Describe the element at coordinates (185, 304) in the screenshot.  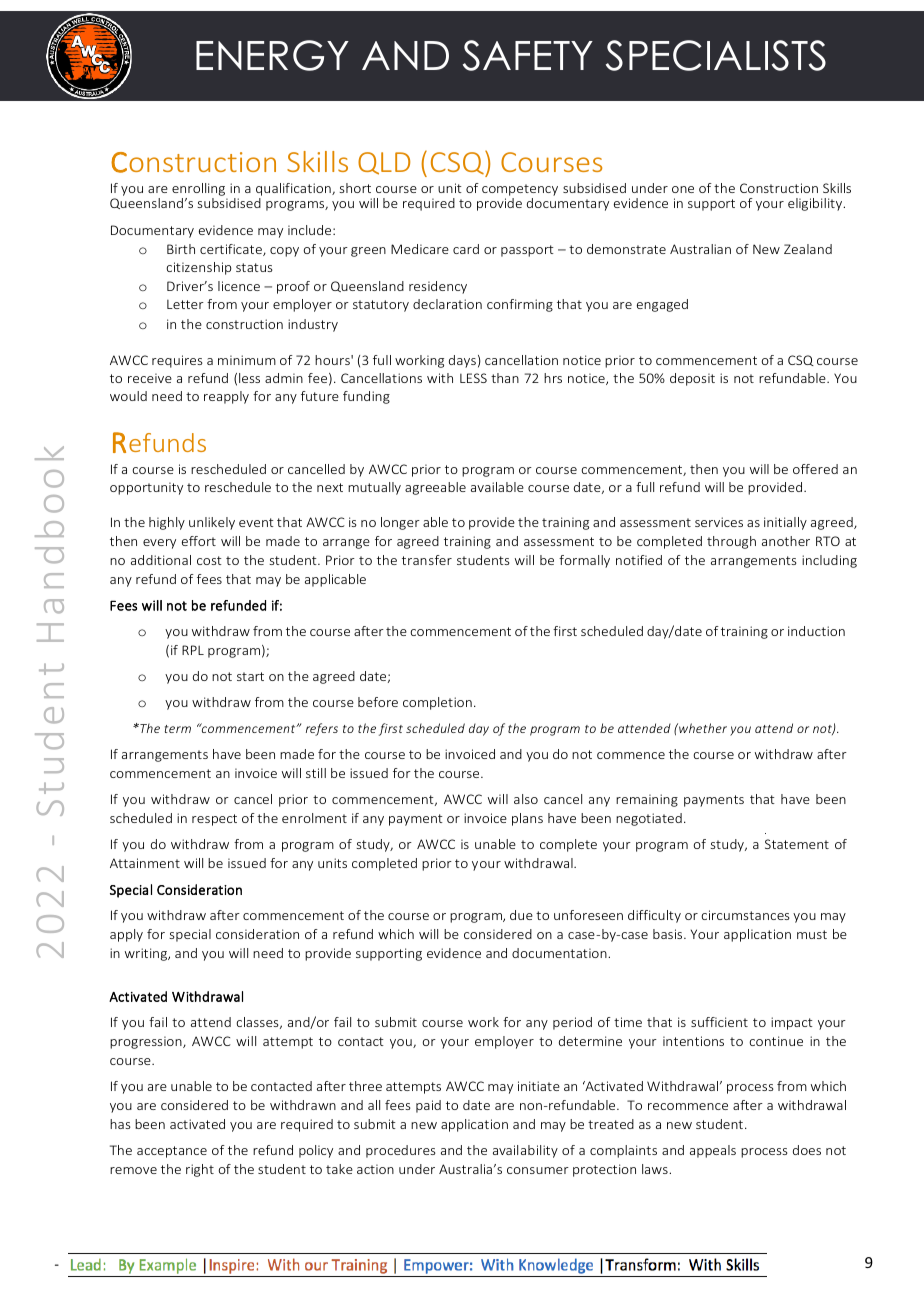
I see `Letter` at that location.
